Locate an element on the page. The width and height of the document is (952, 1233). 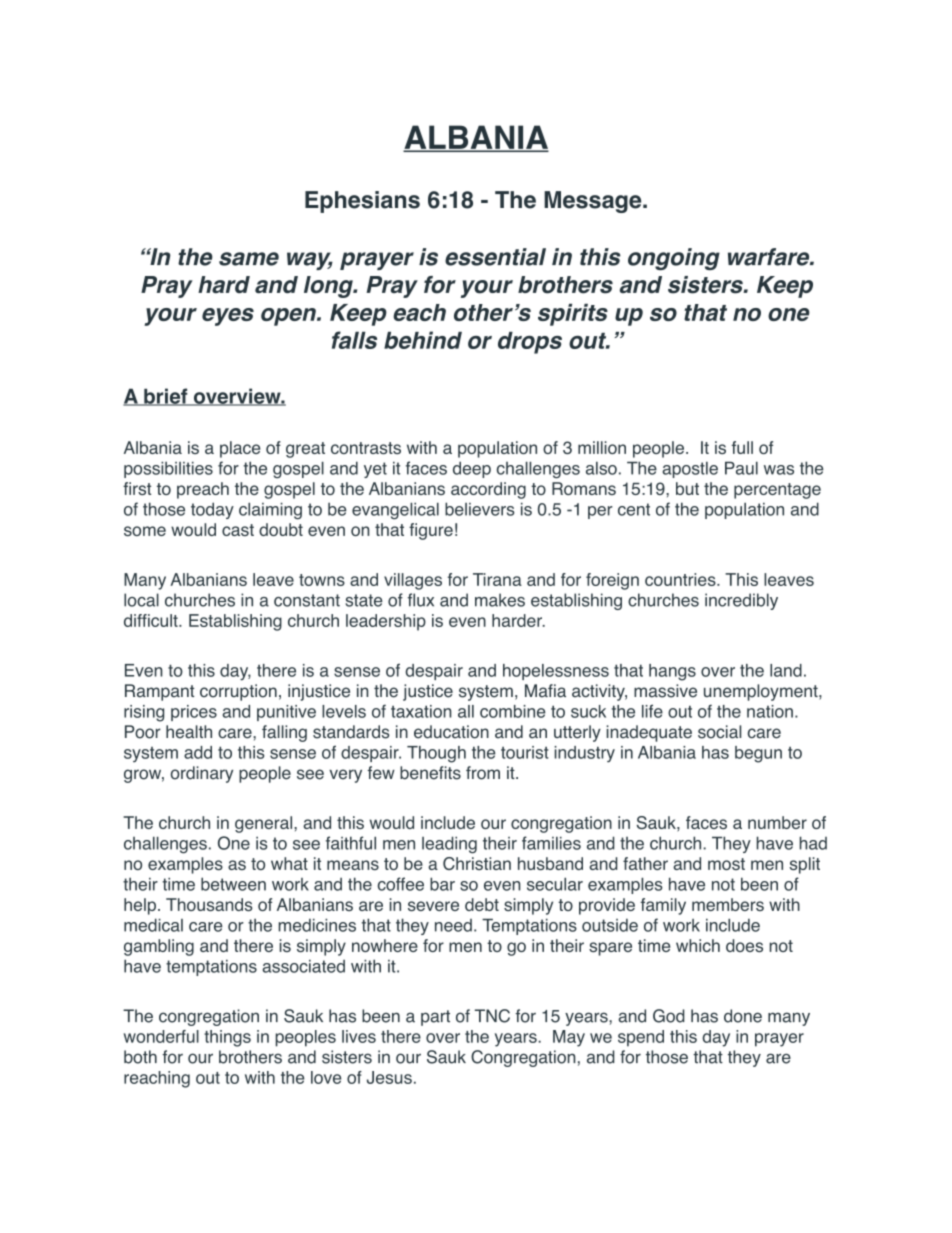
incredibly is located at coordinates (741, 601).
